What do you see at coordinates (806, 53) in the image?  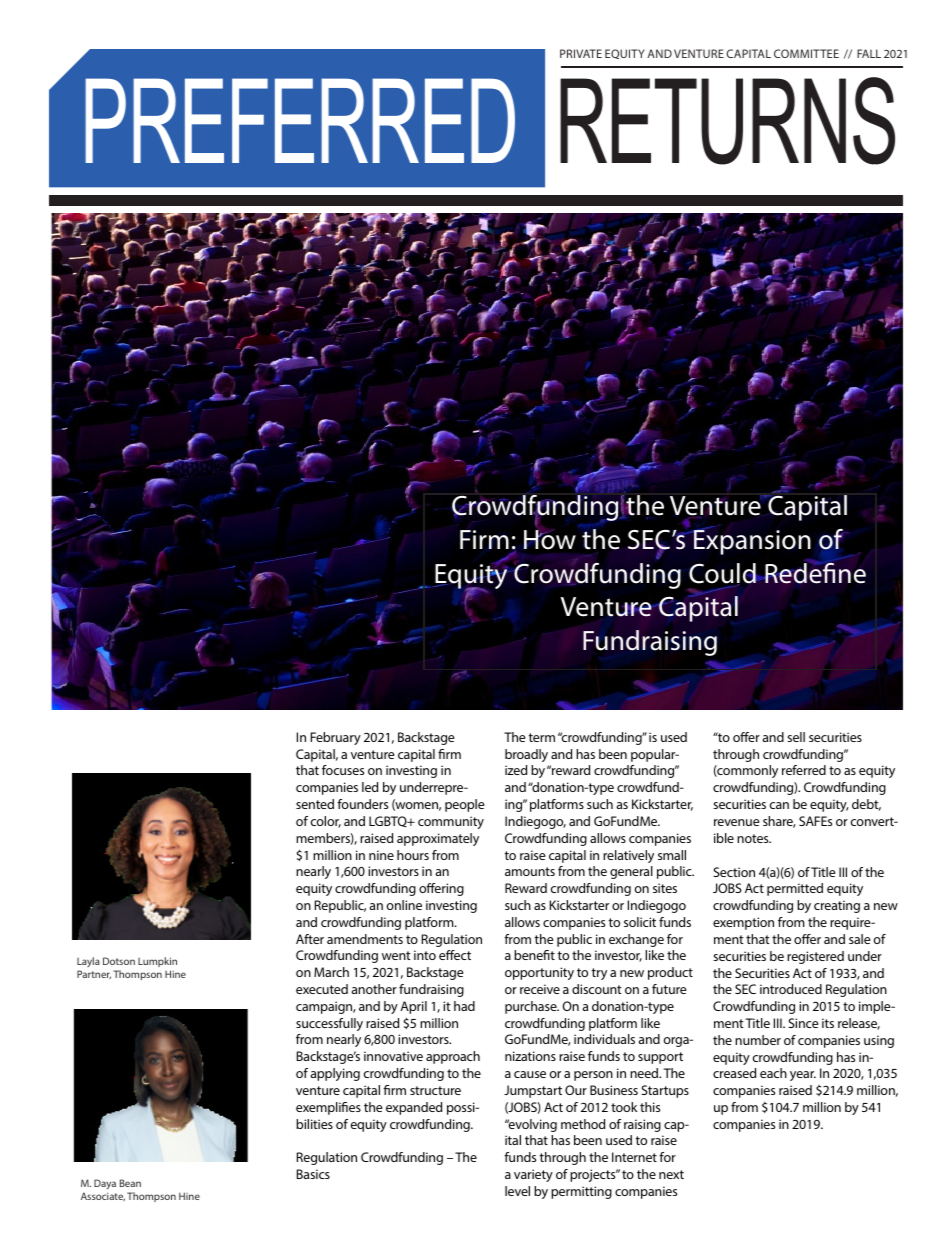 I see `COMMITTEE` at bounding box center [806, 53].
